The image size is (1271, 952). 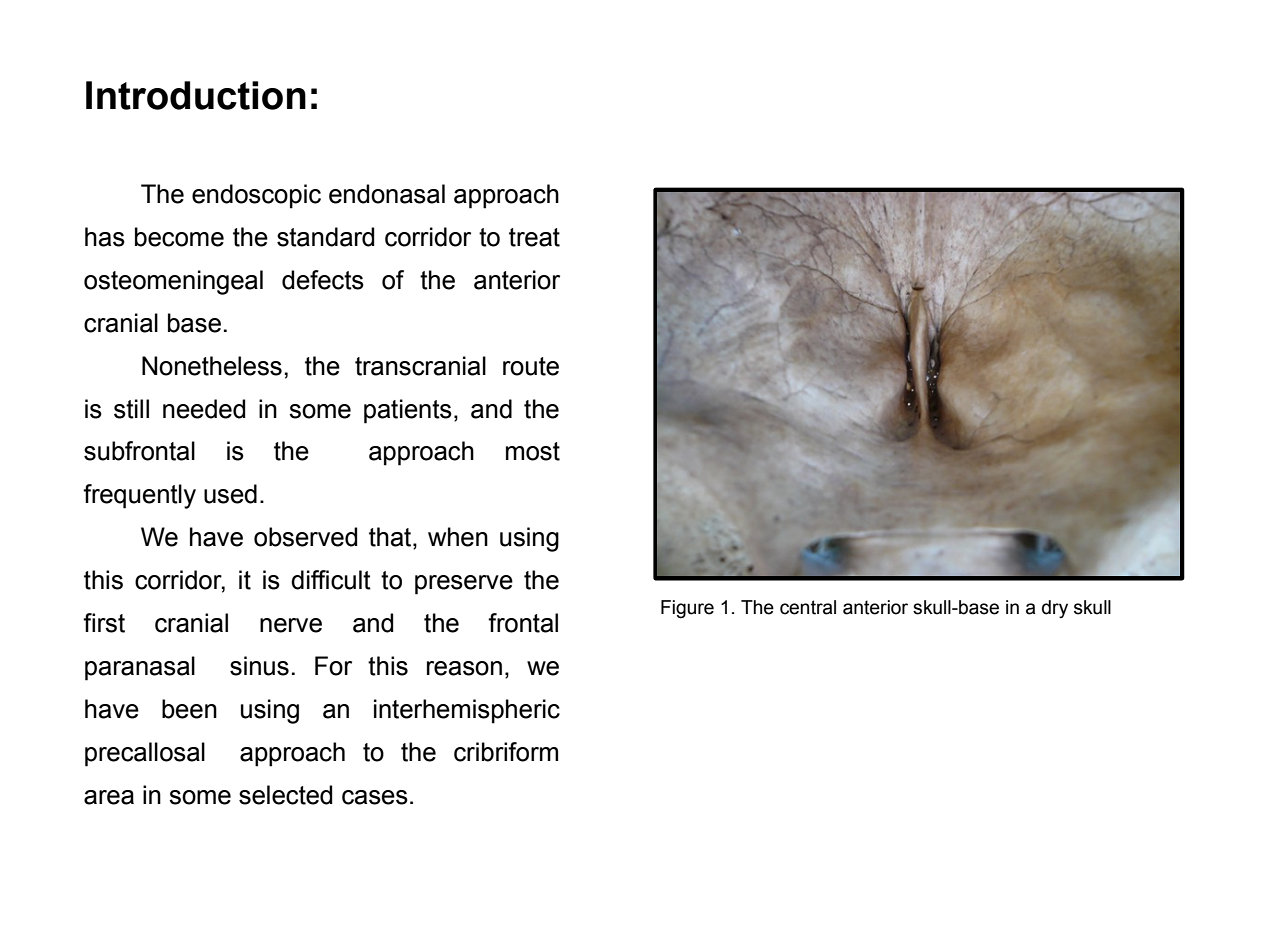 What do you see at coordinates (534, 237) in the screenshot?
I see `treat` at bounding box center [534, 237].
